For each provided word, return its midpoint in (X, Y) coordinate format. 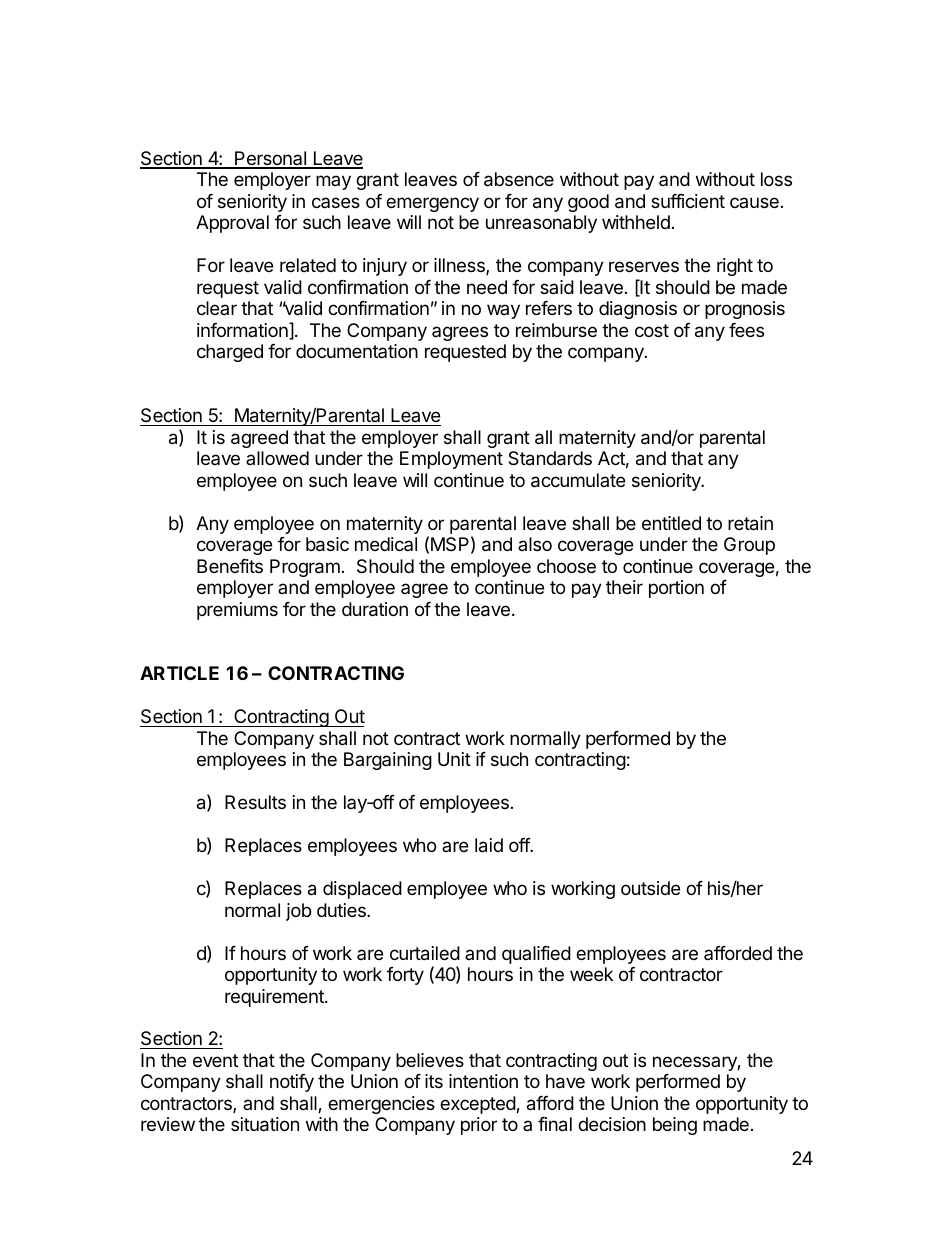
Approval (232, 224)
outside (650, 888)
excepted (478, 1105)
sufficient (688, 201)
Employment (451, 460)
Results (255, 802)
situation (265, 1124)
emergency (432, 204)
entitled (671, 523)
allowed (277, 458)
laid (489, 845)
